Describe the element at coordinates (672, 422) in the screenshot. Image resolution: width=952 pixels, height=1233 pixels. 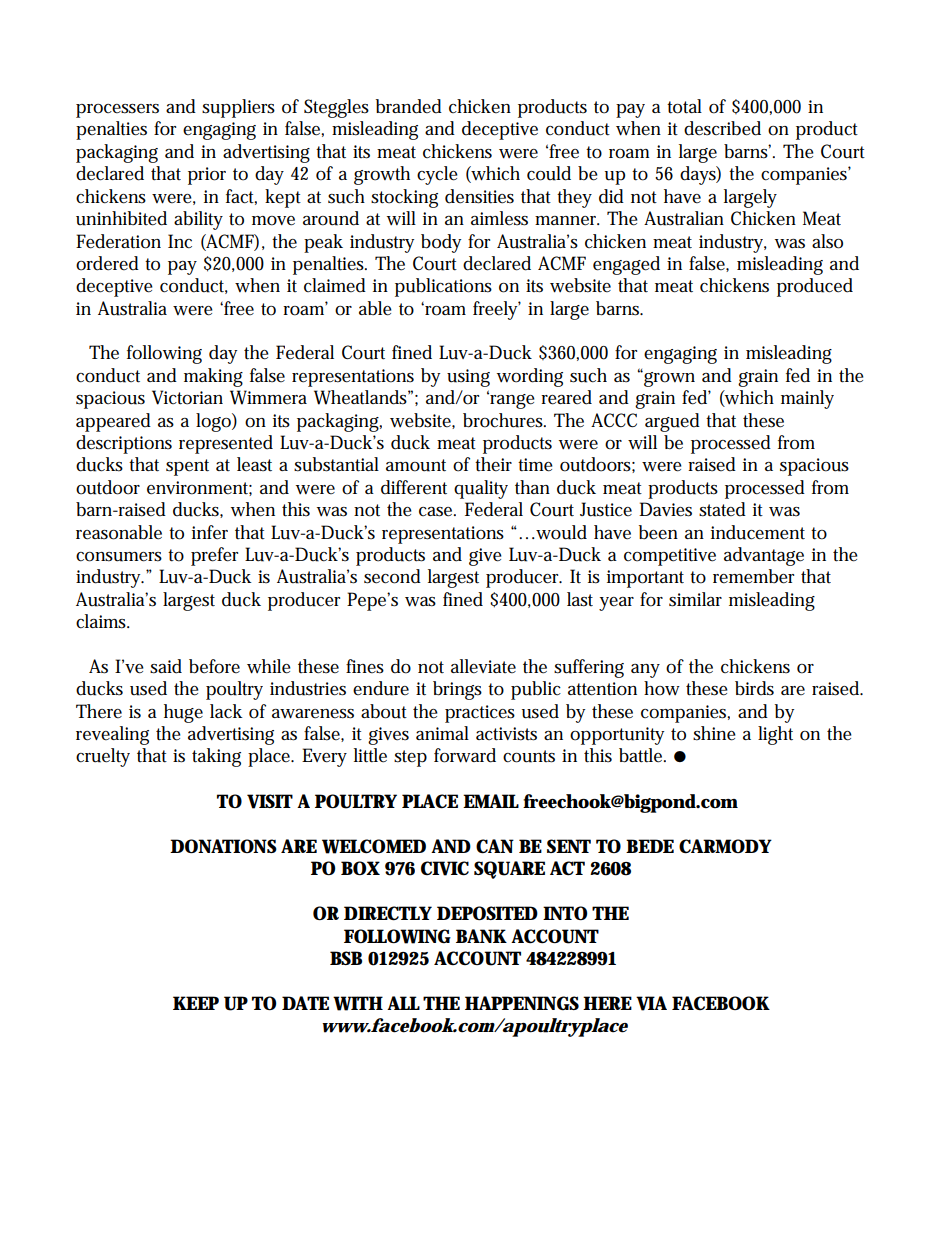
I see `argued` at that location.
